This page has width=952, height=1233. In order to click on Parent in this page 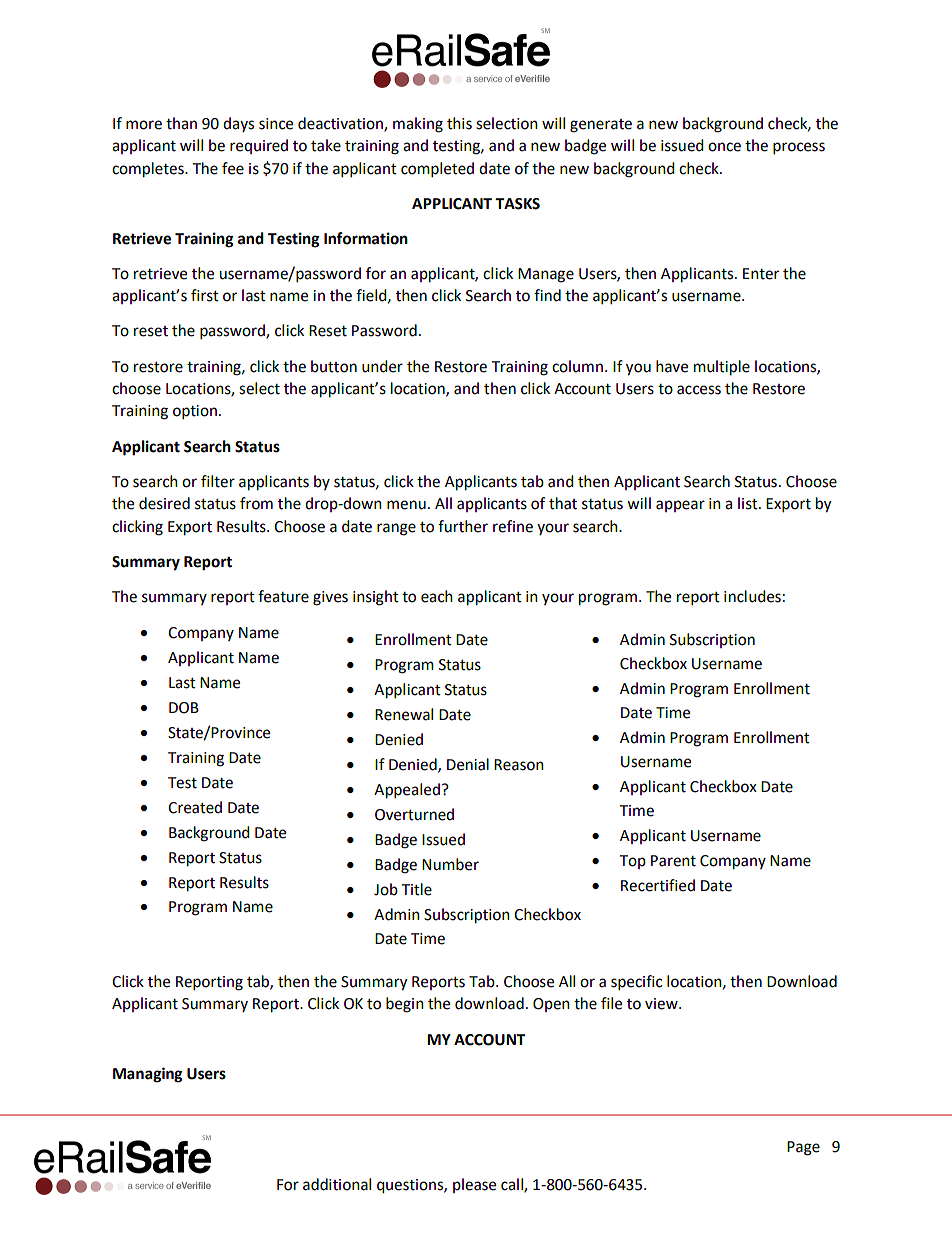, I will do `click(673, 861)`.
